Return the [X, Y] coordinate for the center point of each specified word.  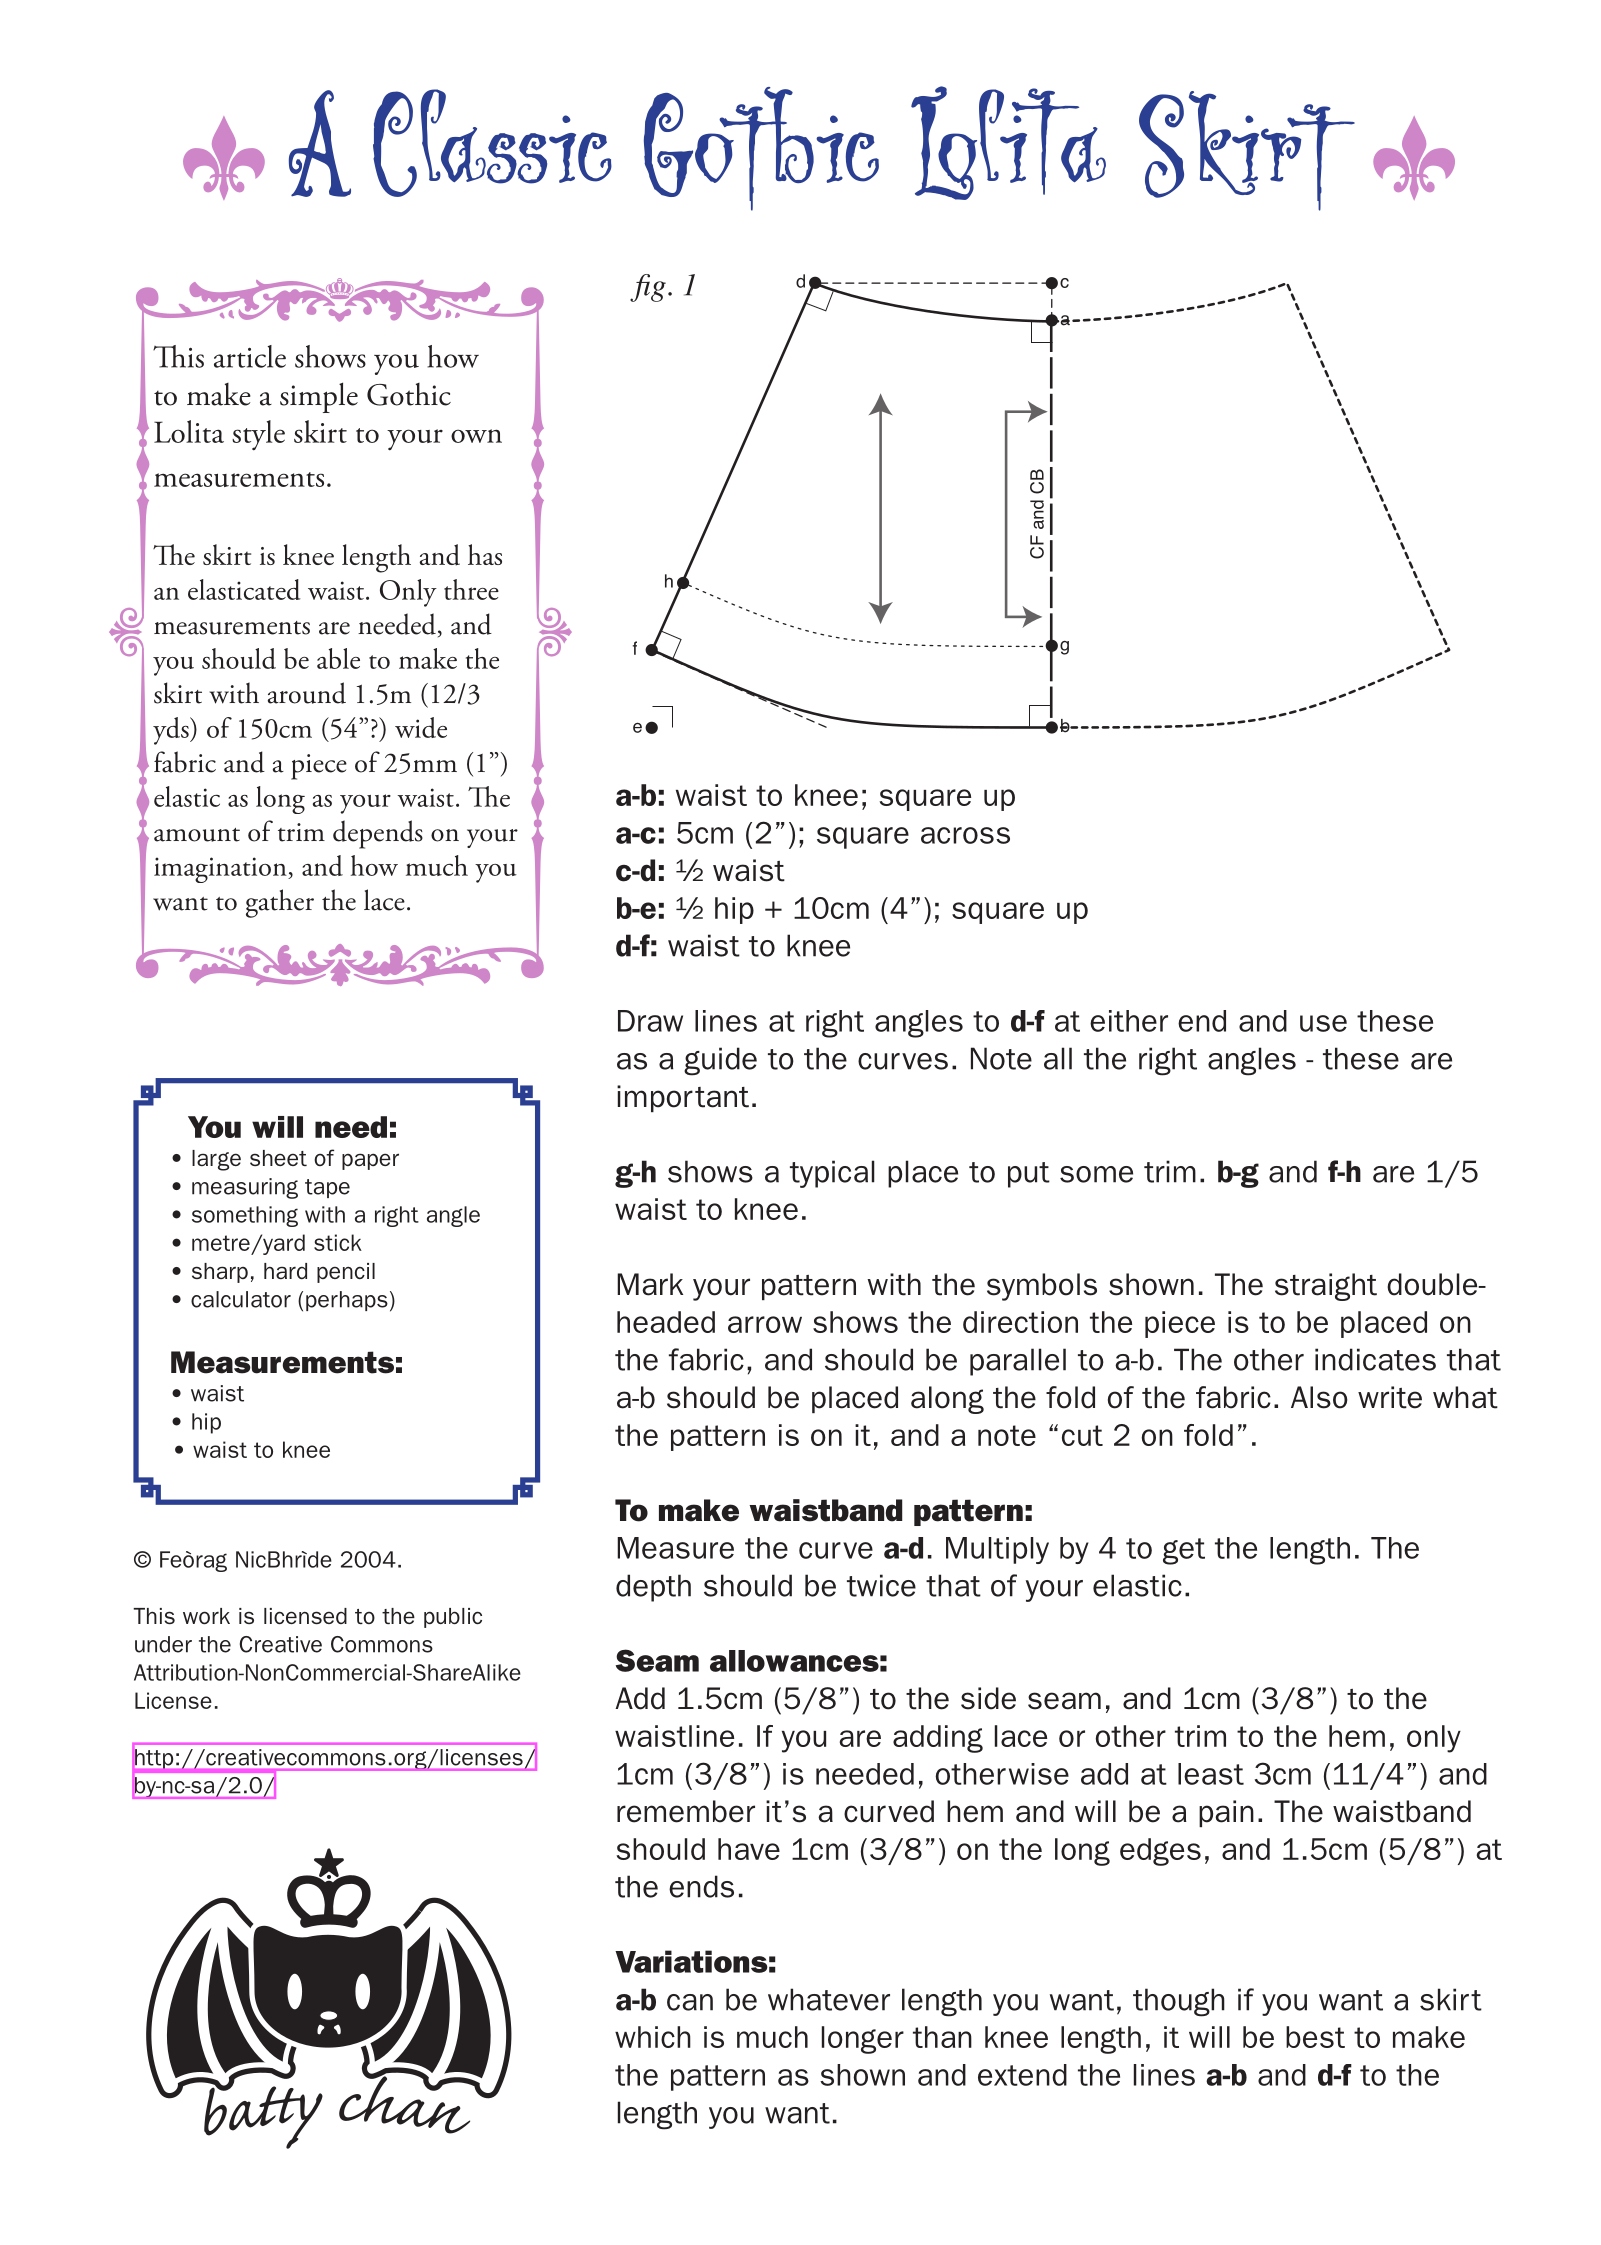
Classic [492, 143]
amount [197, 835]
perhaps [347, 1301]
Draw [650, 1021]
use [1323, 1023]
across [965, 835]
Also [1319, 1397]
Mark [650, 1284]
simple [319, 397]
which [653, 2037]
